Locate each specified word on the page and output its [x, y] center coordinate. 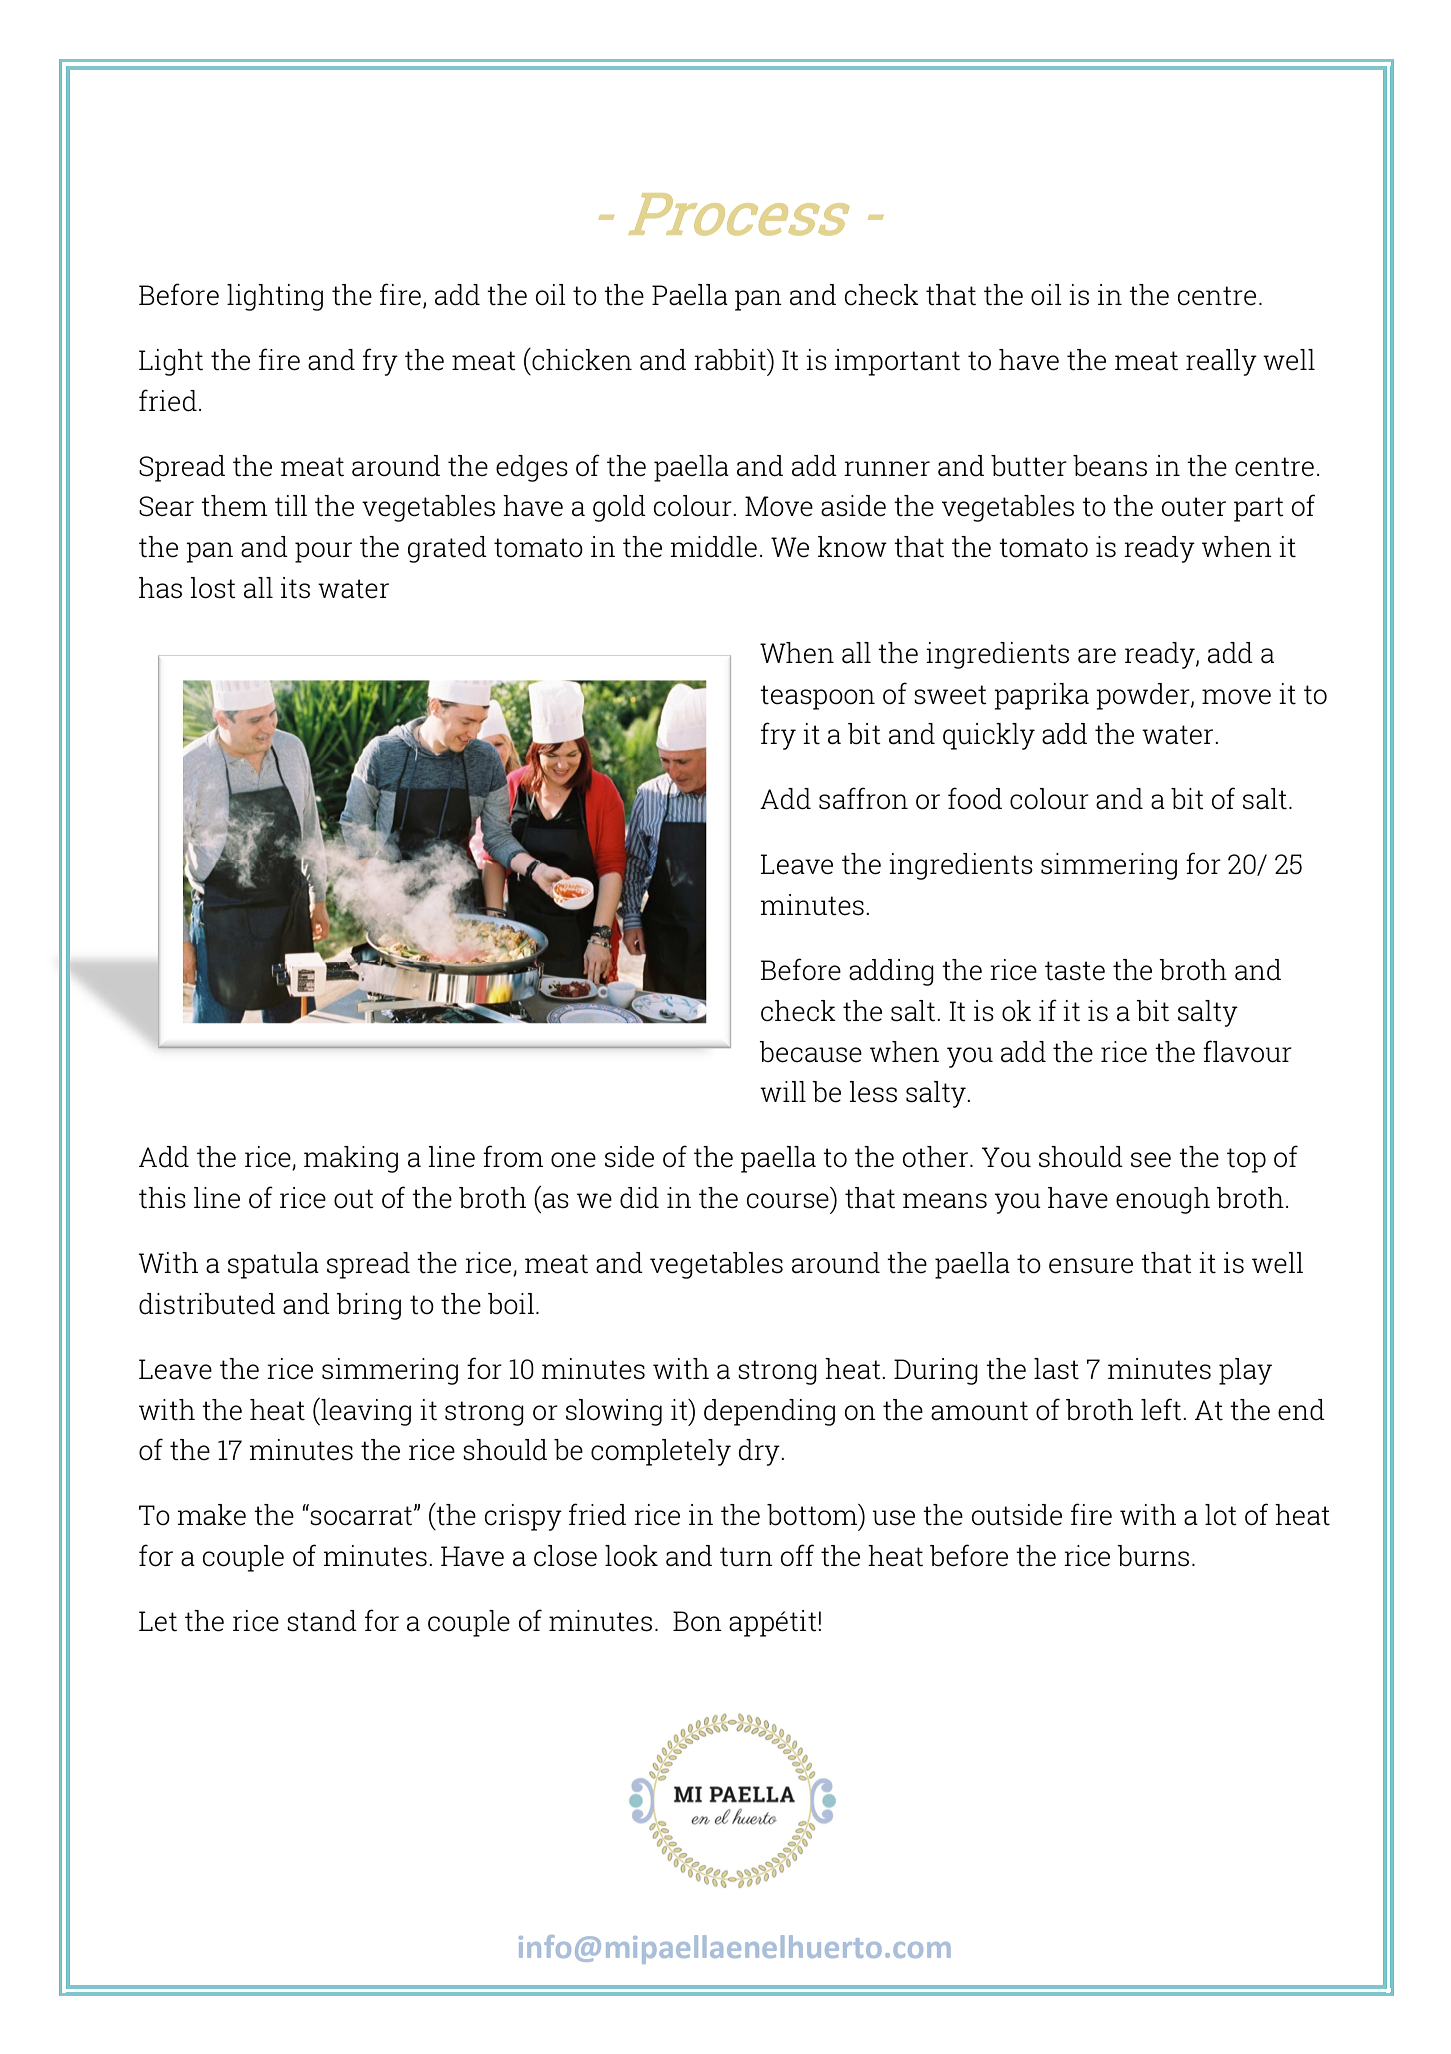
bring [368, 1306]
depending [769, 1412]
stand [322, 1621]
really [1221, 362]
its [295, 588]
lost [213, 588]
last [1056, 1369]
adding [891, 972]
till [291, 505]
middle [714, 547]
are [1097, 656]
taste [1075, 971]
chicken [581, 359]
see [1151, 1160]
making [351, 1159]
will [783, 1091]
